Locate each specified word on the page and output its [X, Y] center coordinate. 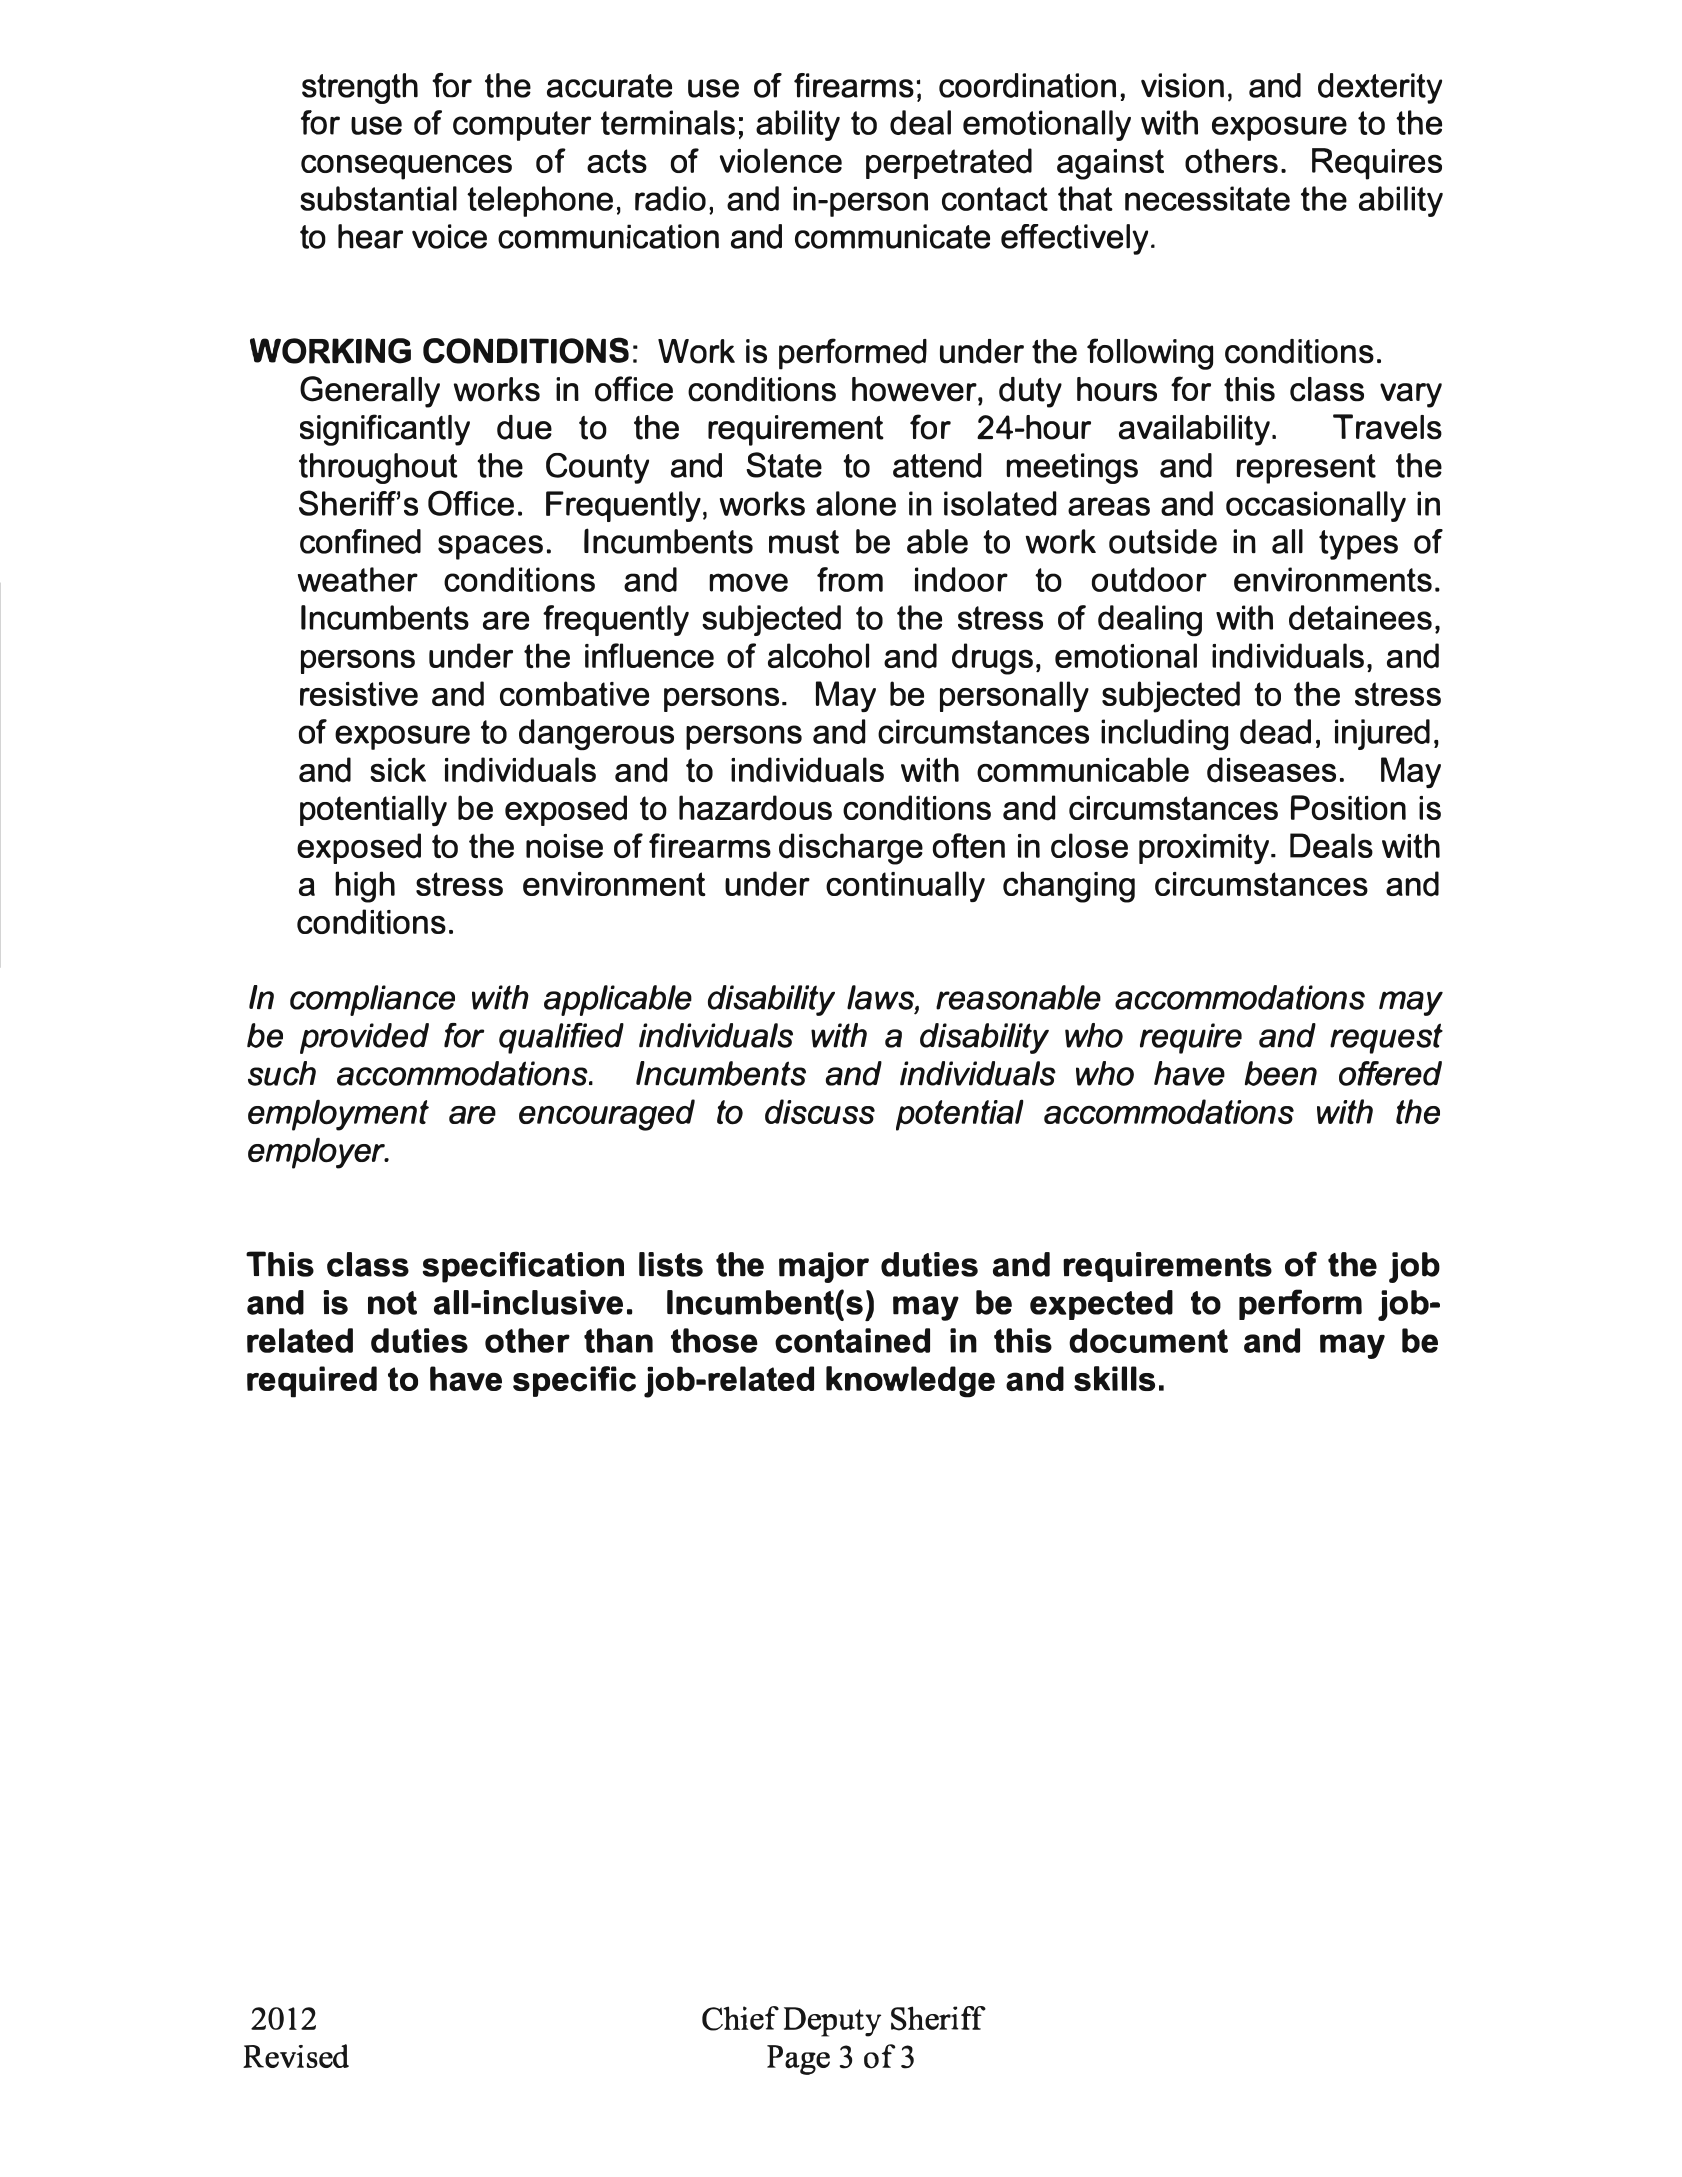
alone [856, 503]
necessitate [1207, 198]
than [618, 1340]
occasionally [1316, 506]
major [824, 1267]
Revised [296, 2056]
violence [781, 160]
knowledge [910, 1382]
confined [360, 541]
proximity [1204, 849]
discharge [851, 849]
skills [1114, 1378]
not [392, 1303]
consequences [406, 167]
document [1148, 1340]
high [365, 887]
